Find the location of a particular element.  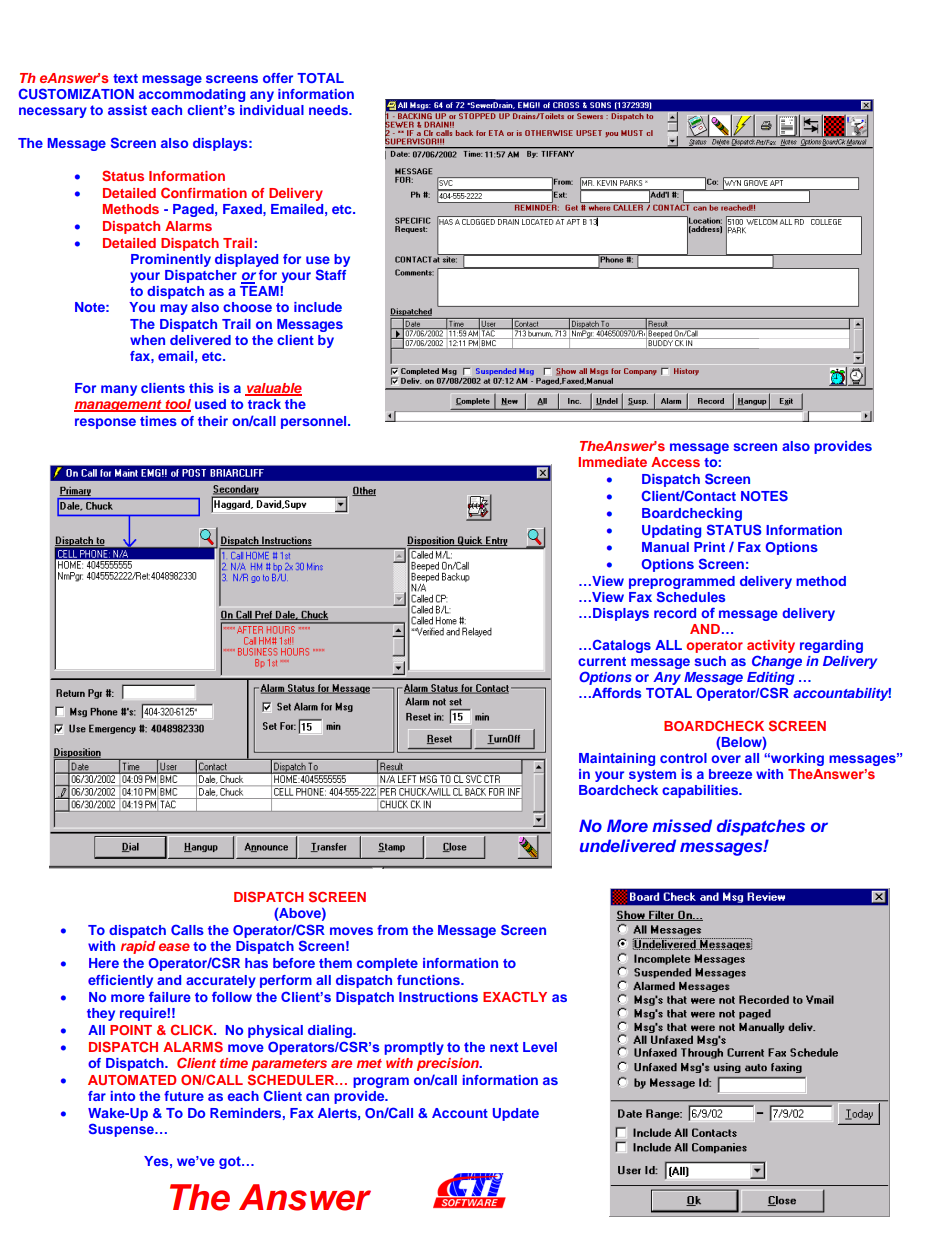

from is located at coordinates (392, 930).
